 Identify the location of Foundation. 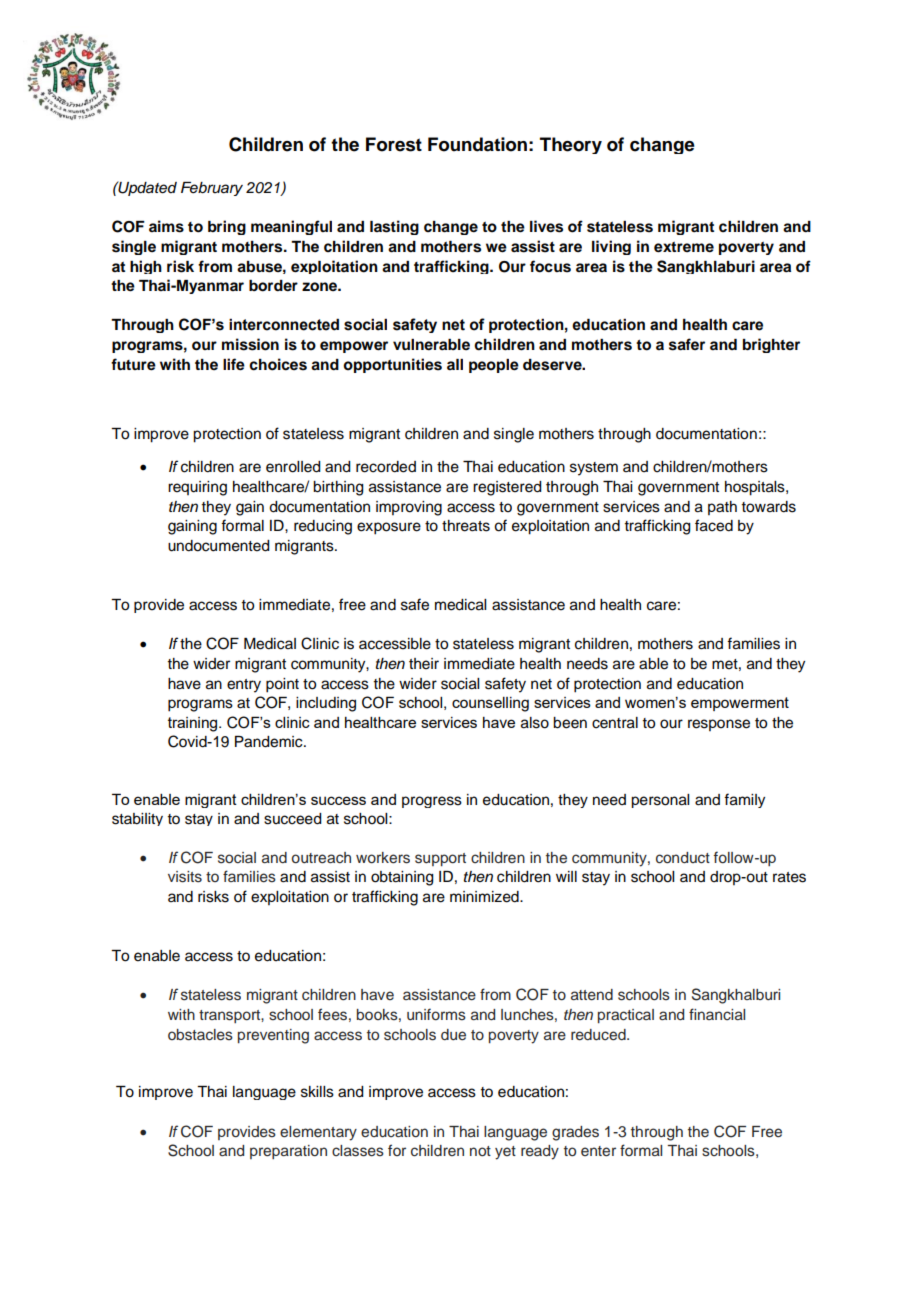
(477, 144).
